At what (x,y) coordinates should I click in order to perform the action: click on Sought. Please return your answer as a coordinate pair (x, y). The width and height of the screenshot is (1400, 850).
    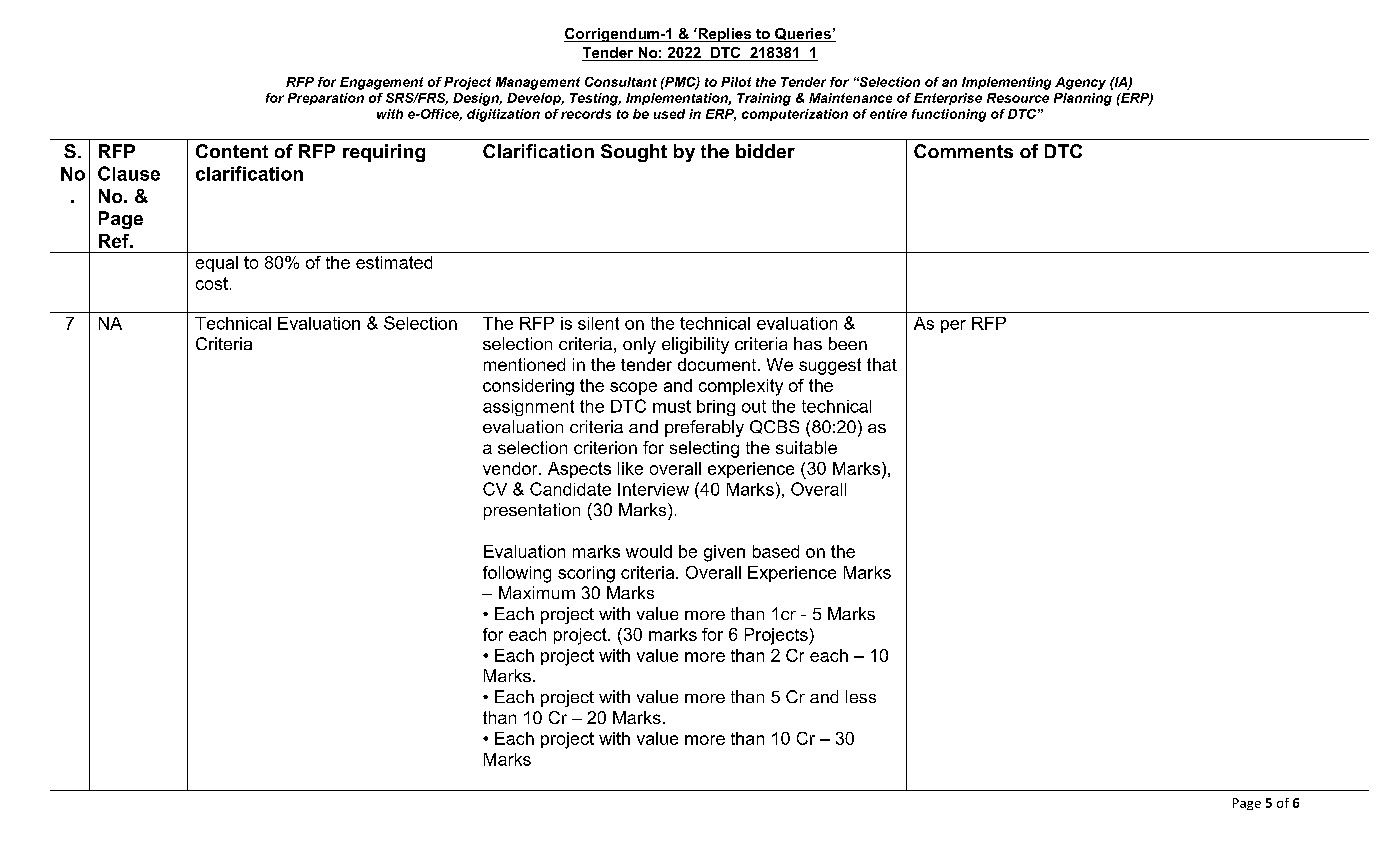
    Looking at the image, I should click on (634, 153).
